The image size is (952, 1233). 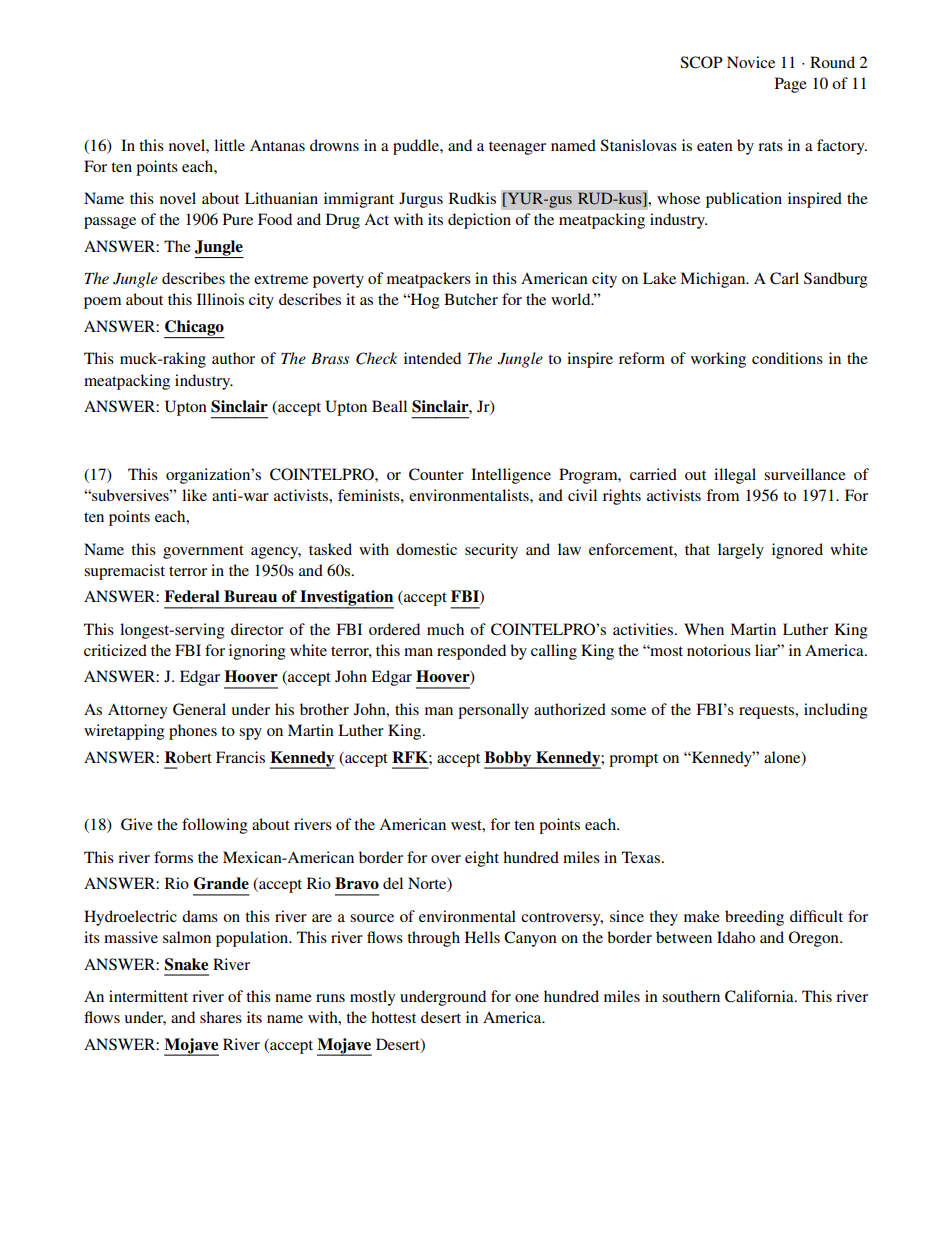 What do you see at coordinates (784, 278) in the screenshot?
I see `Carl` at bounding box center [784, 278].
